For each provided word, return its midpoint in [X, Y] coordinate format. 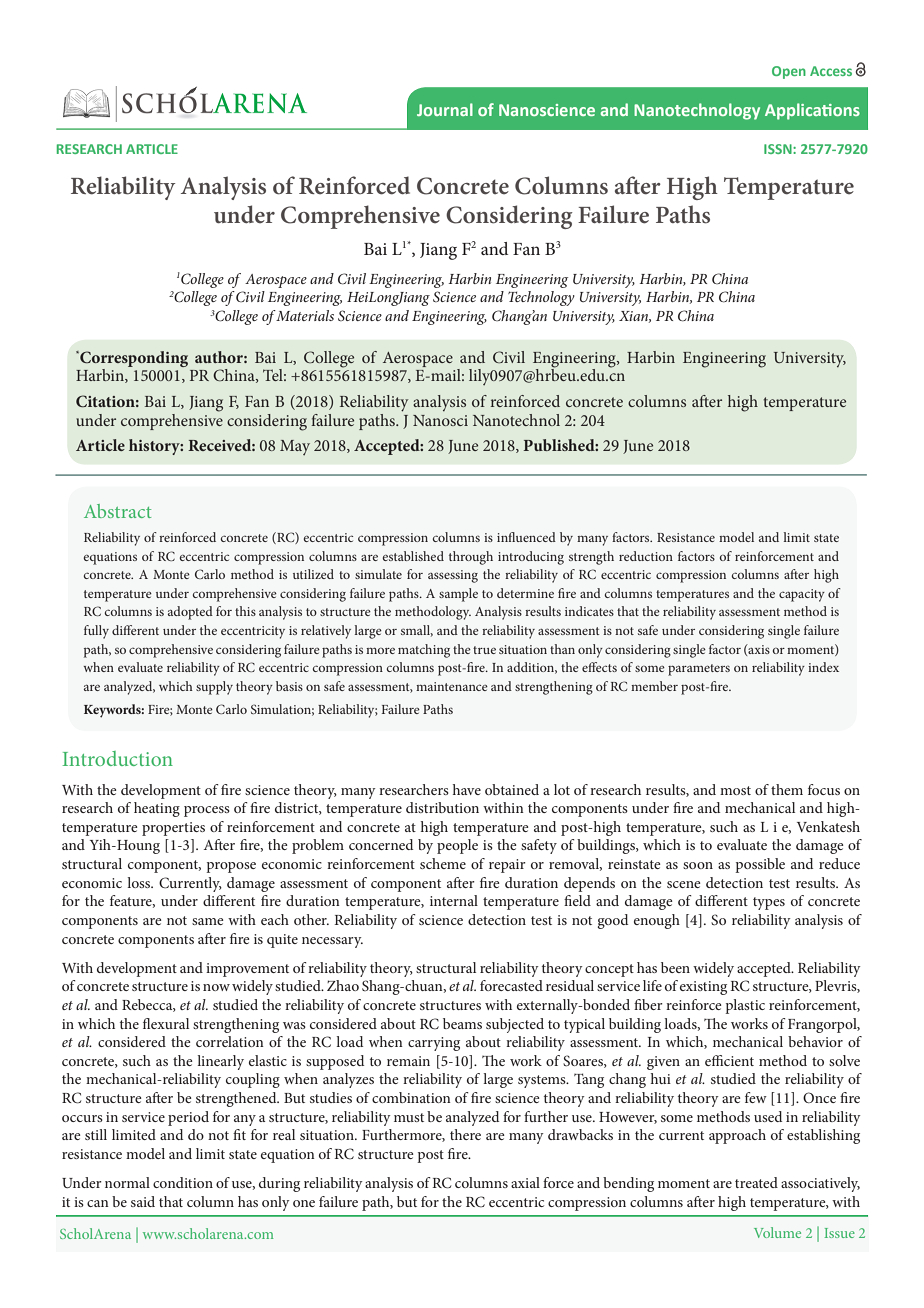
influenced [526, 537]
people [457, 846]
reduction [646, 556]
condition [183, 1182]
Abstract [117, 511]
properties [173, 829]
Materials [305, 315]
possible [760, 865]
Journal [445, 109]
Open [789, 72]
